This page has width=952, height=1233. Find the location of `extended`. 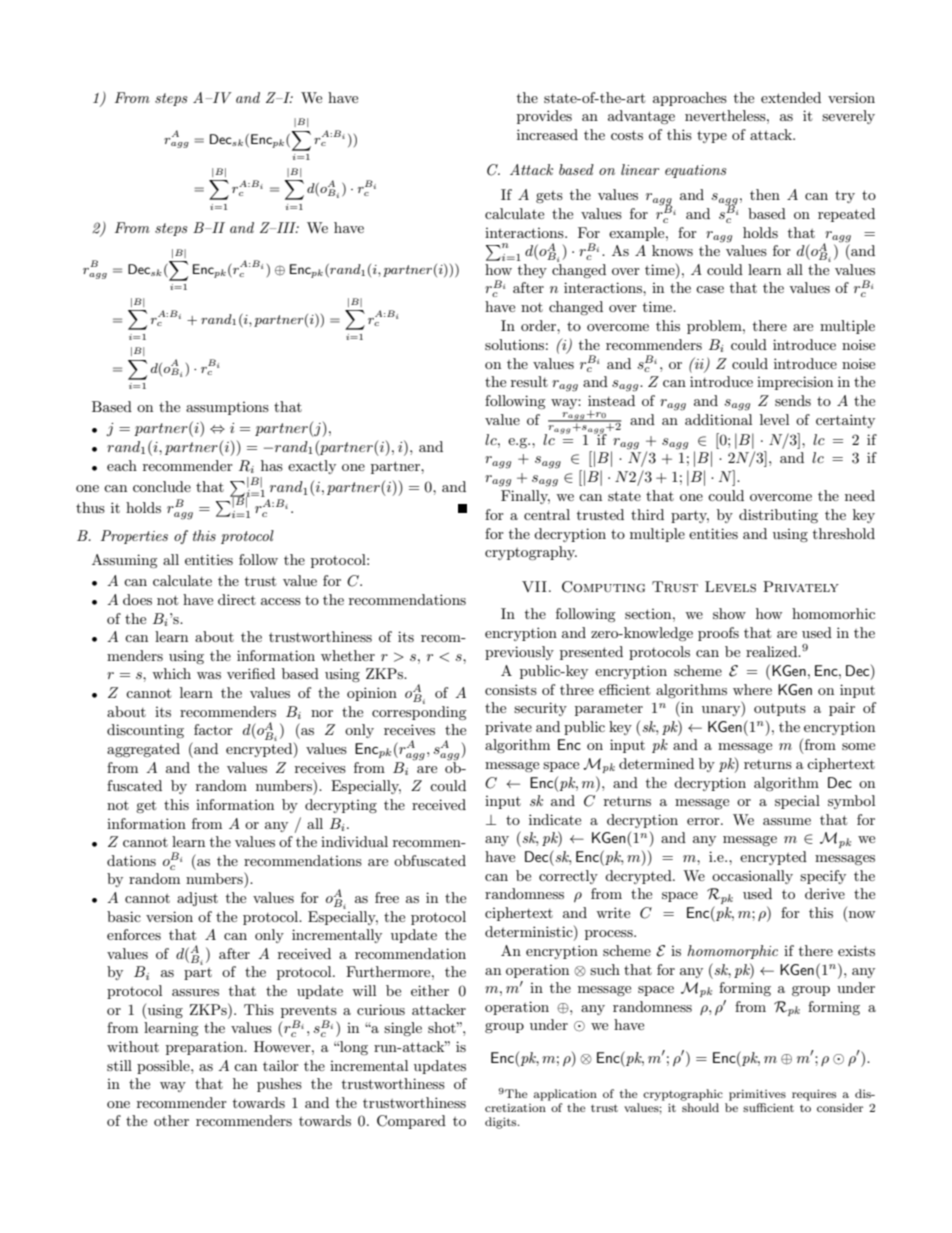

extended is located at coordinates (791, 97).
